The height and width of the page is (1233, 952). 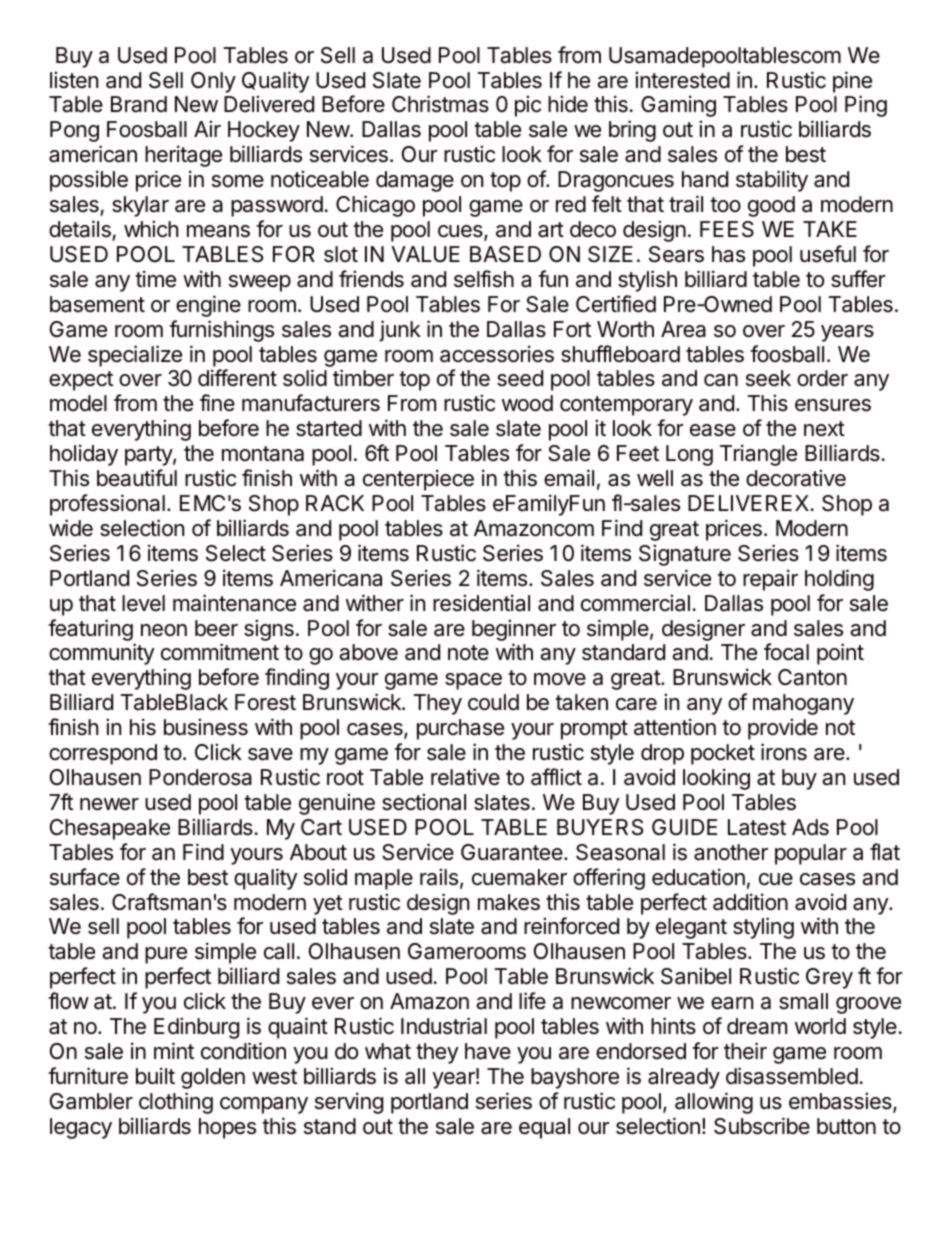 What do you see at coordinates (143, 603) in the page?
I see `level` at bounding box center [143, 603].
